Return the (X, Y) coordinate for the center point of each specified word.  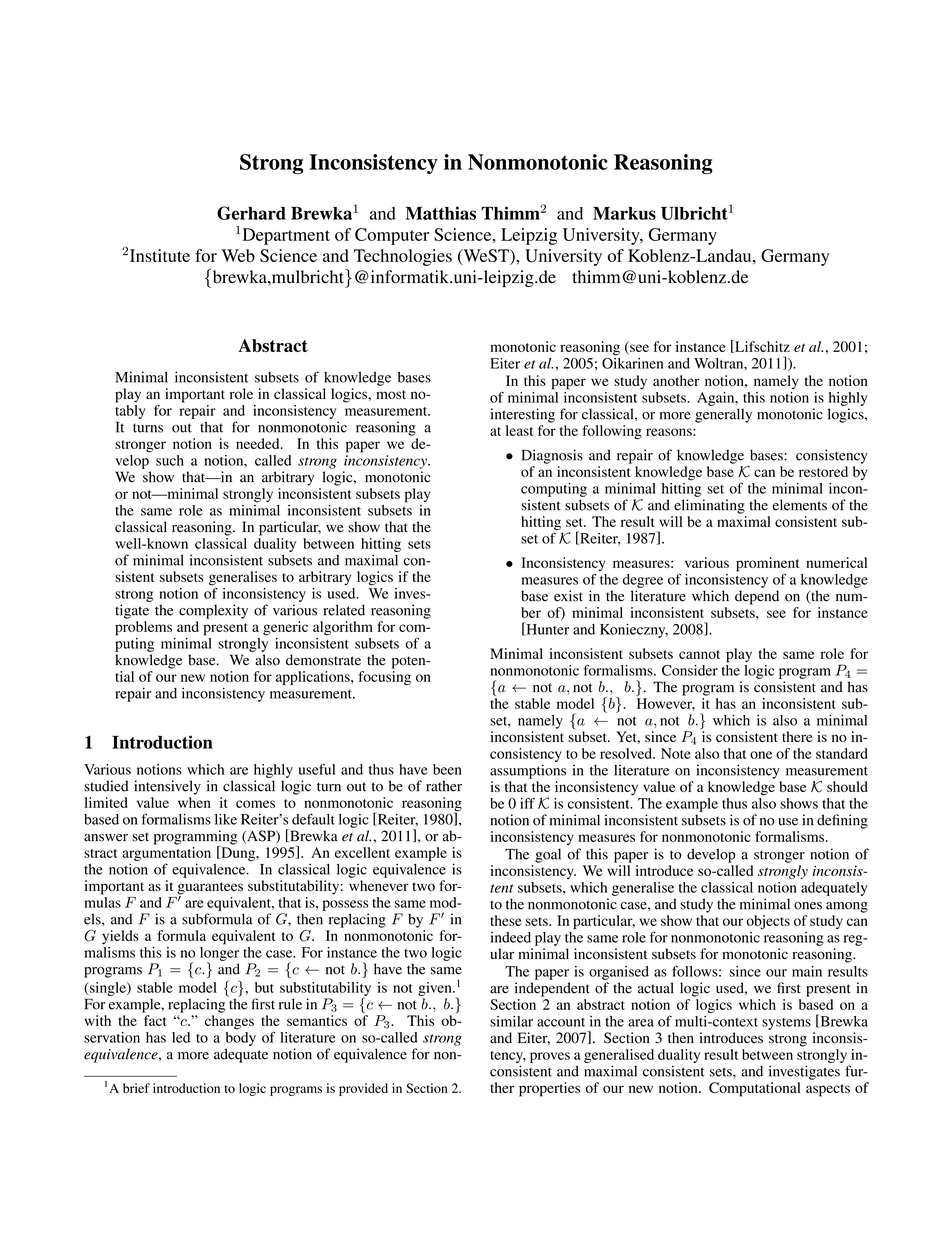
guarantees (210, 889)
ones (808, 906)
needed (259, 443)
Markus (624, 213)
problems (143, 628)
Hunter (546, 629)
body (241, 1037)
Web (238, 255)
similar (511, 1021)
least (519, 430)
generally (723, 415)
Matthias (440, 213)
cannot (699, 654)
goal (548, 855)
